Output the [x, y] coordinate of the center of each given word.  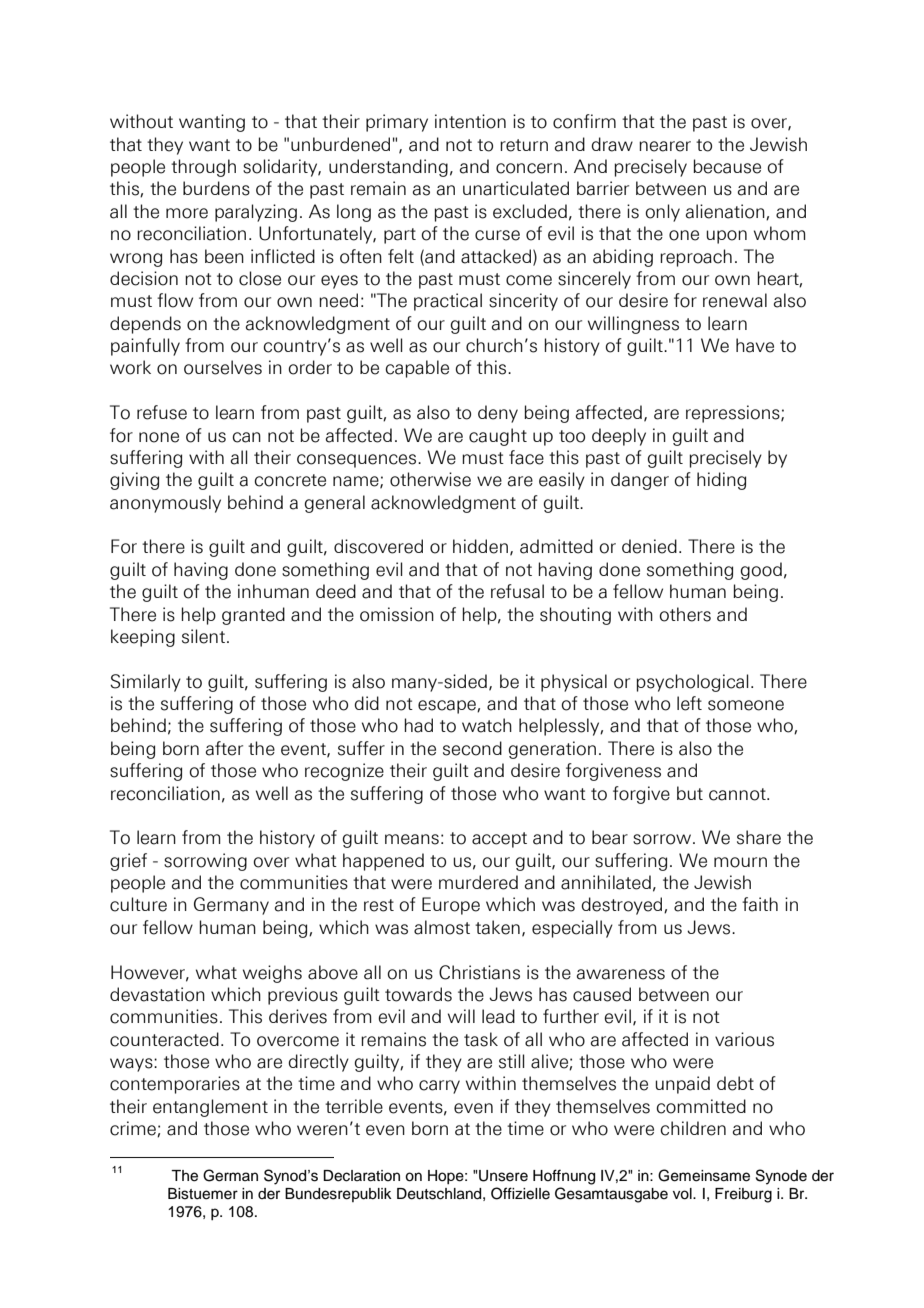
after [224, 748]
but [690, 793]
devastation [157, 994]
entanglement [210, 1108]
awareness [621, 974]
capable [417, 369]
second [472, 748]
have [755, 345]
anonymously [165, 504]
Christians [479, 972]
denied [649, 546]
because [727, 166]
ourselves [223, 367]
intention [470, 121]
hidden [480, 546]
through [203, 168]
